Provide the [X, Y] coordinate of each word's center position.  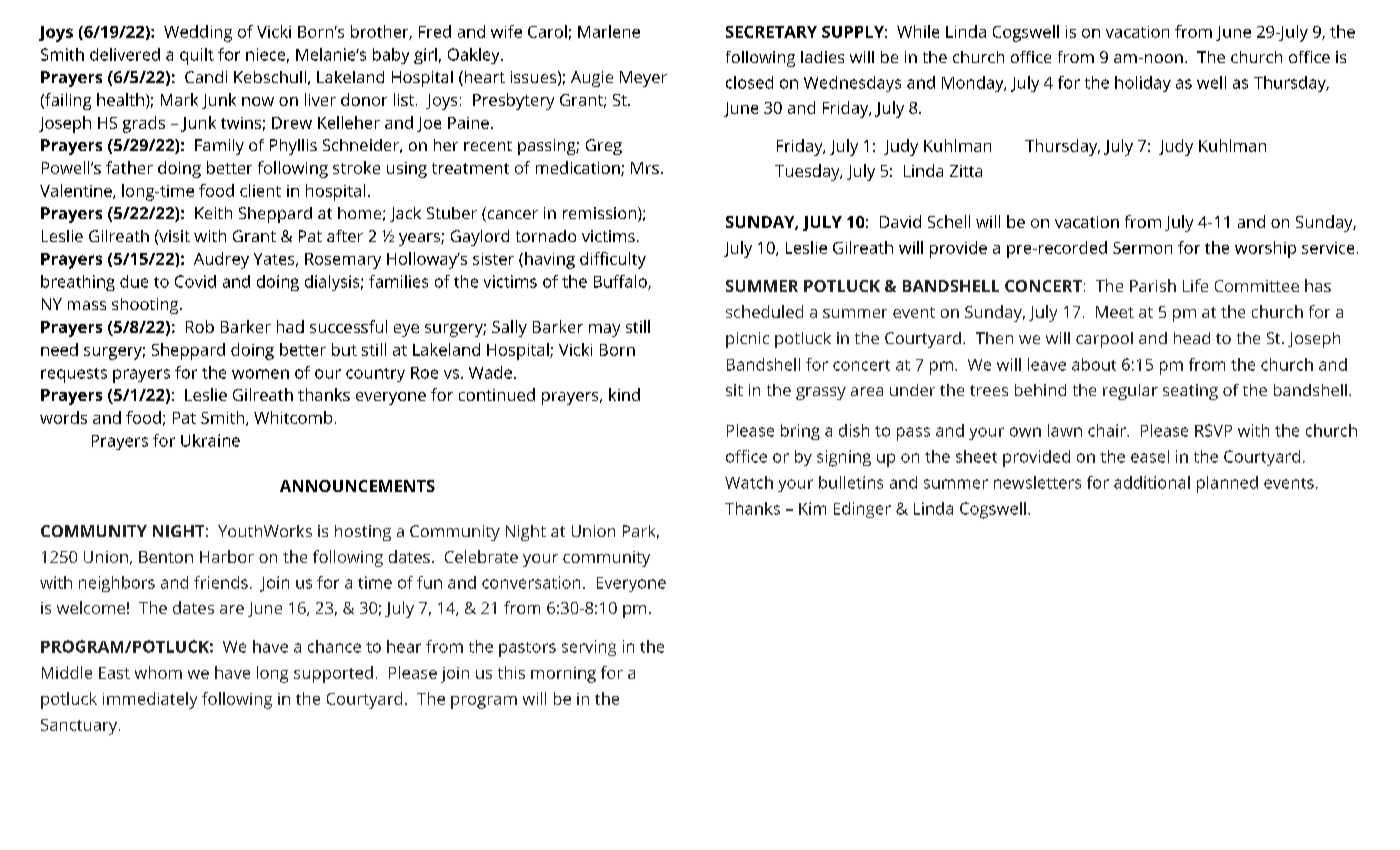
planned [1227, 484]
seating [1190, 392]
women [260, 374]
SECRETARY [771, 32]
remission [601, 214]
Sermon [1142, 248]
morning [563, 675]
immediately [150, 700]
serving [589, 648]
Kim [812, 508]
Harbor [227, 556]
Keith [213, 213]
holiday [1143, 84]
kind [624, 394]
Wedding [198, 33]
